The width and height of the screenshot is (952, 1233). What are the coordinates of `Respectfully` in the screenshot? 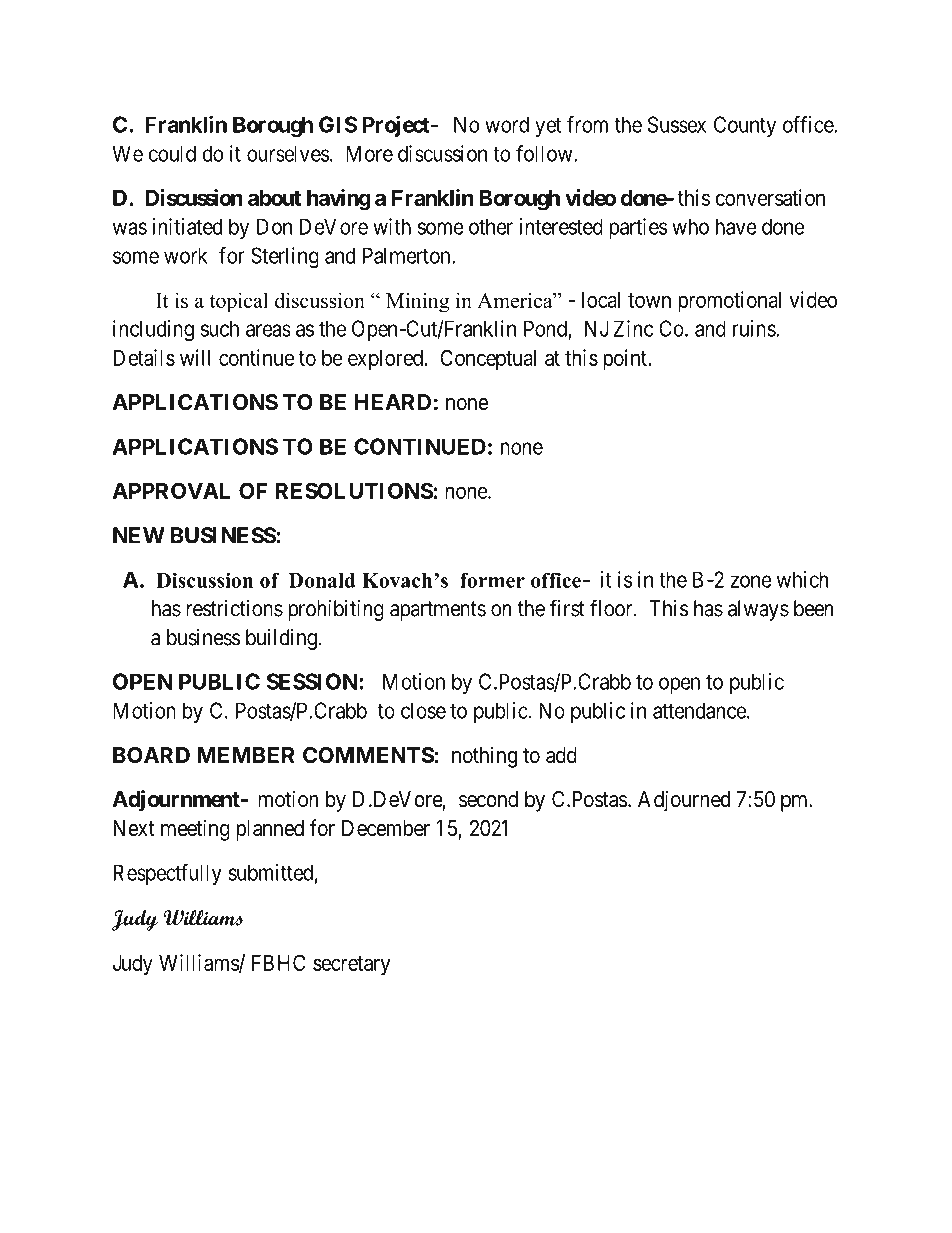 It's located at (167, 874).
